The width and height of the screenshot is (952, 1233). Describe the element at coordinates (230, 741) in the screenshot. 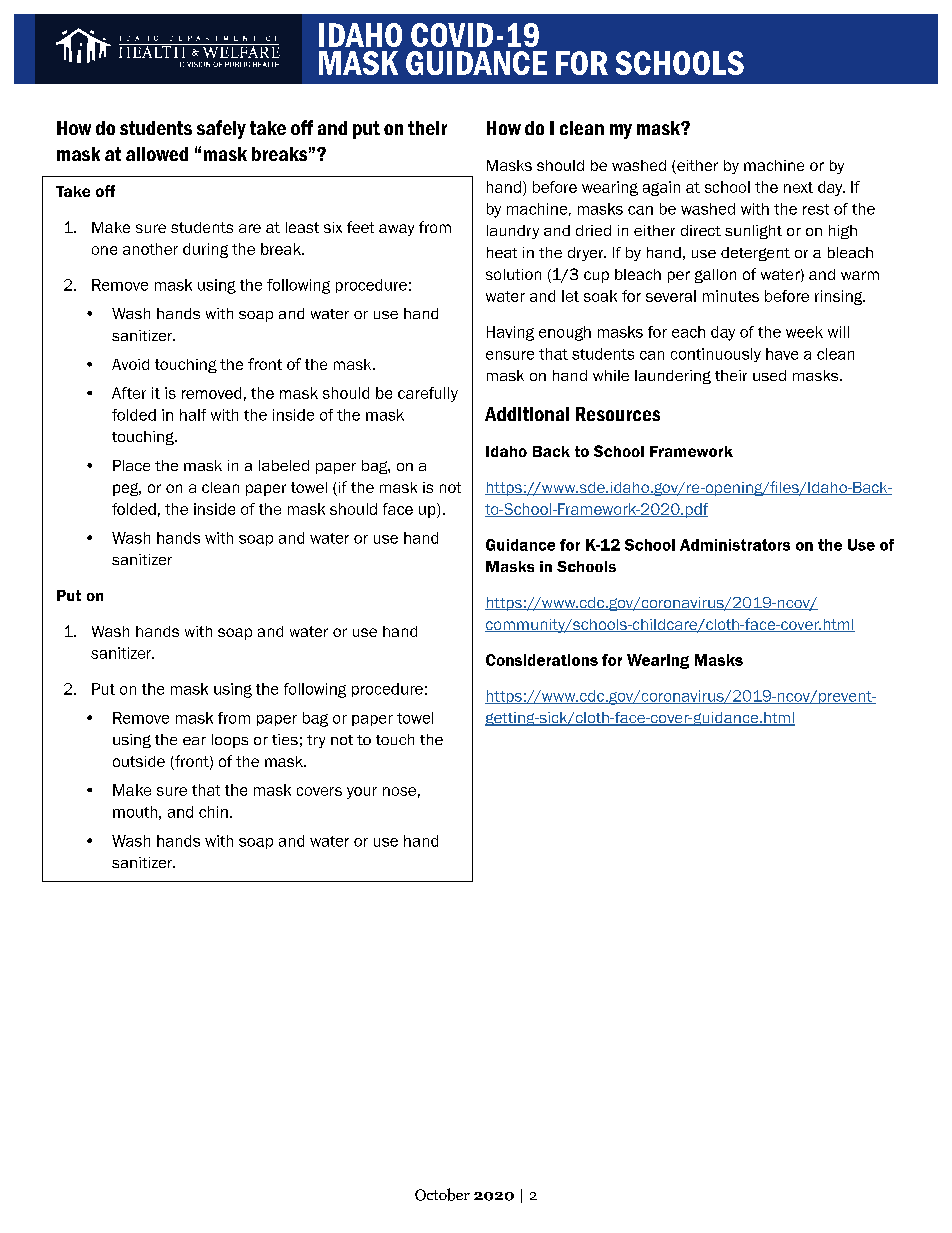

I see `loops` at that location.
